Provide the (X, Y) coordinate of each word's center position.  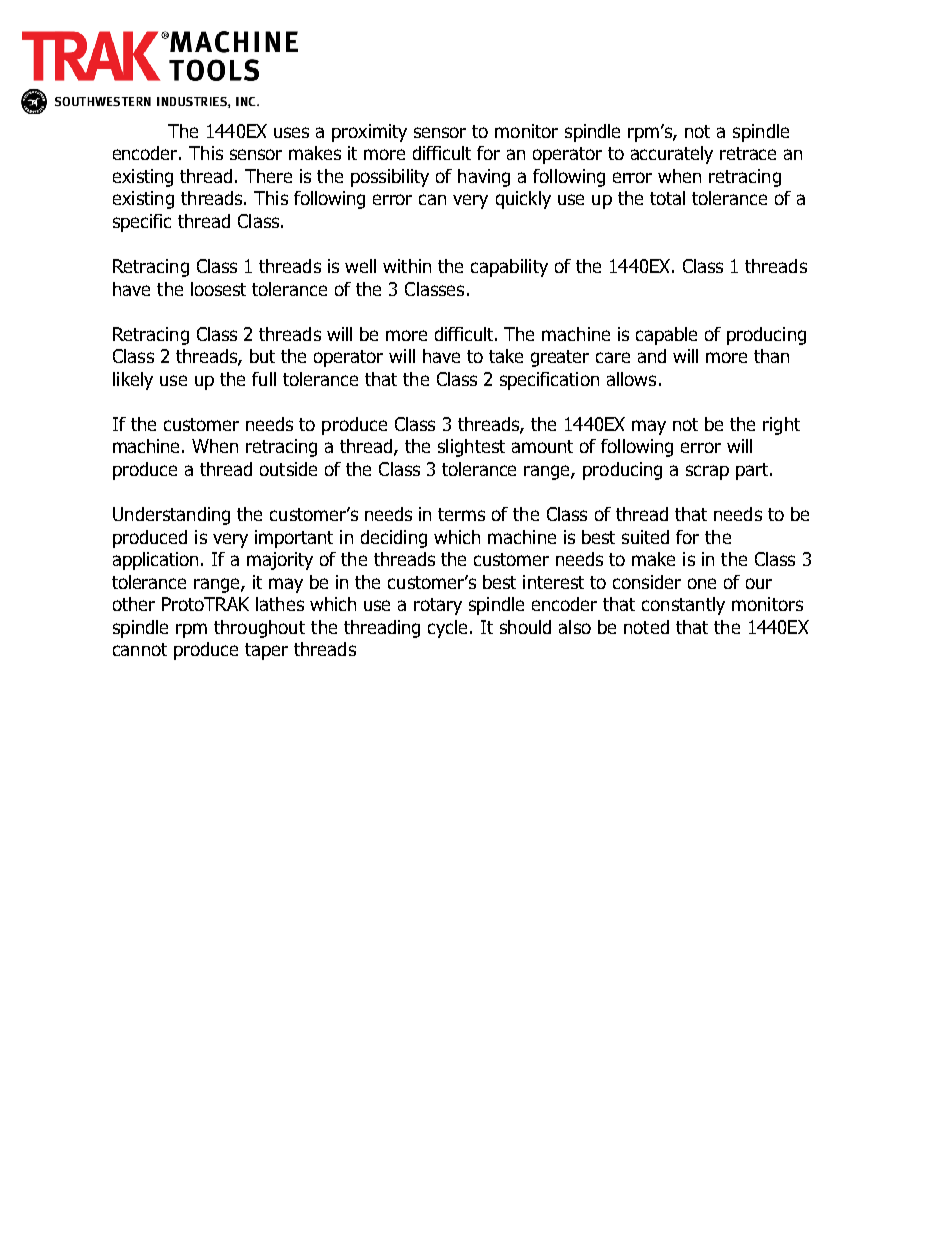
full (264, 379)
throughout (259, 629)
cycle (447, 629)
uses (291, 132)
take (506, 356)
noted (646, 627)
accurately (672, 155)
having (484, 178)
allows (631, 379)
